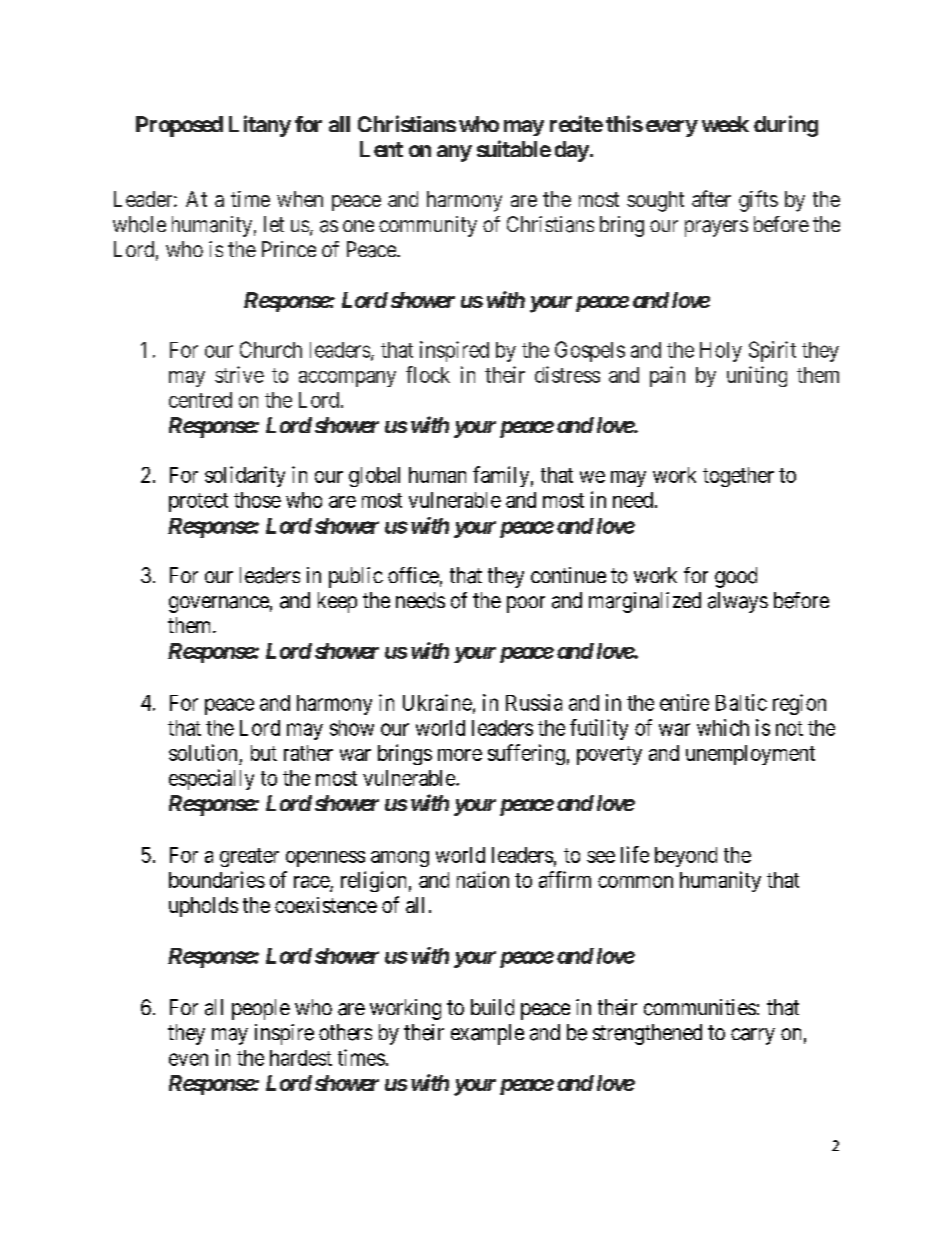 The image size is (952, 1233). I want to click on example, so click(487, 1034).
